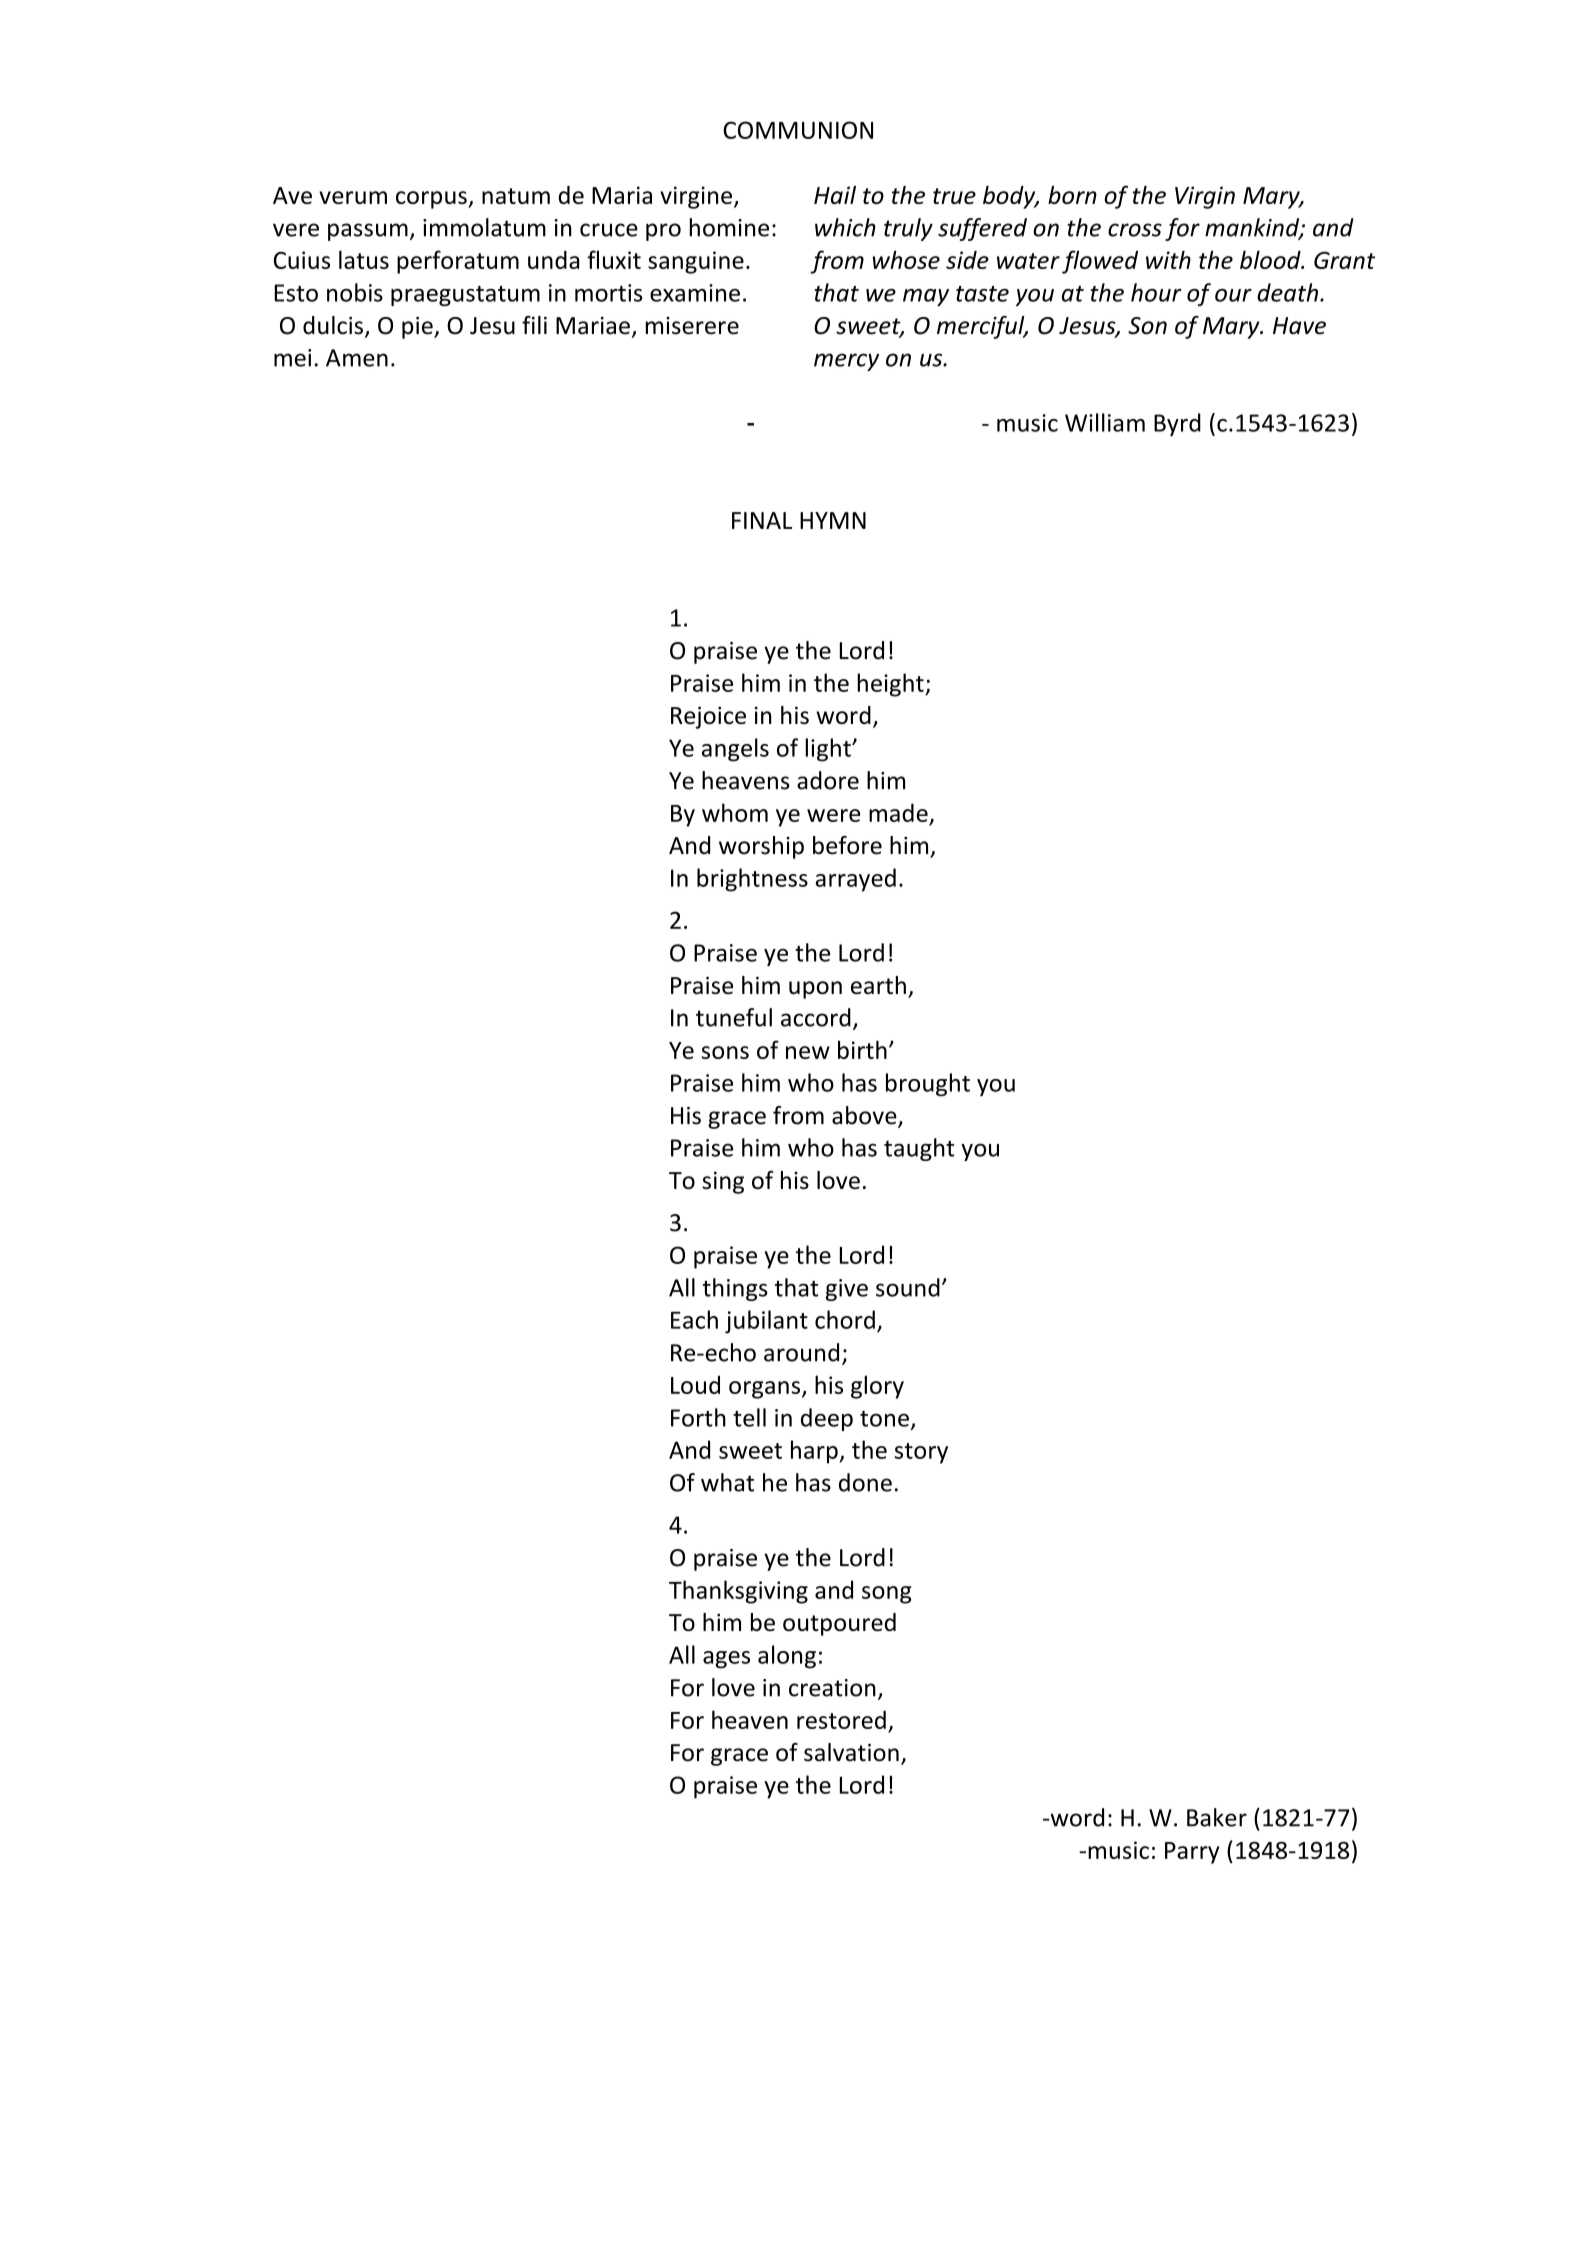 The image size is (1585, 2242). What do you see at coordinates (726, 1660) in the page?
I see `ages` at bounding box center [726, 1660].
